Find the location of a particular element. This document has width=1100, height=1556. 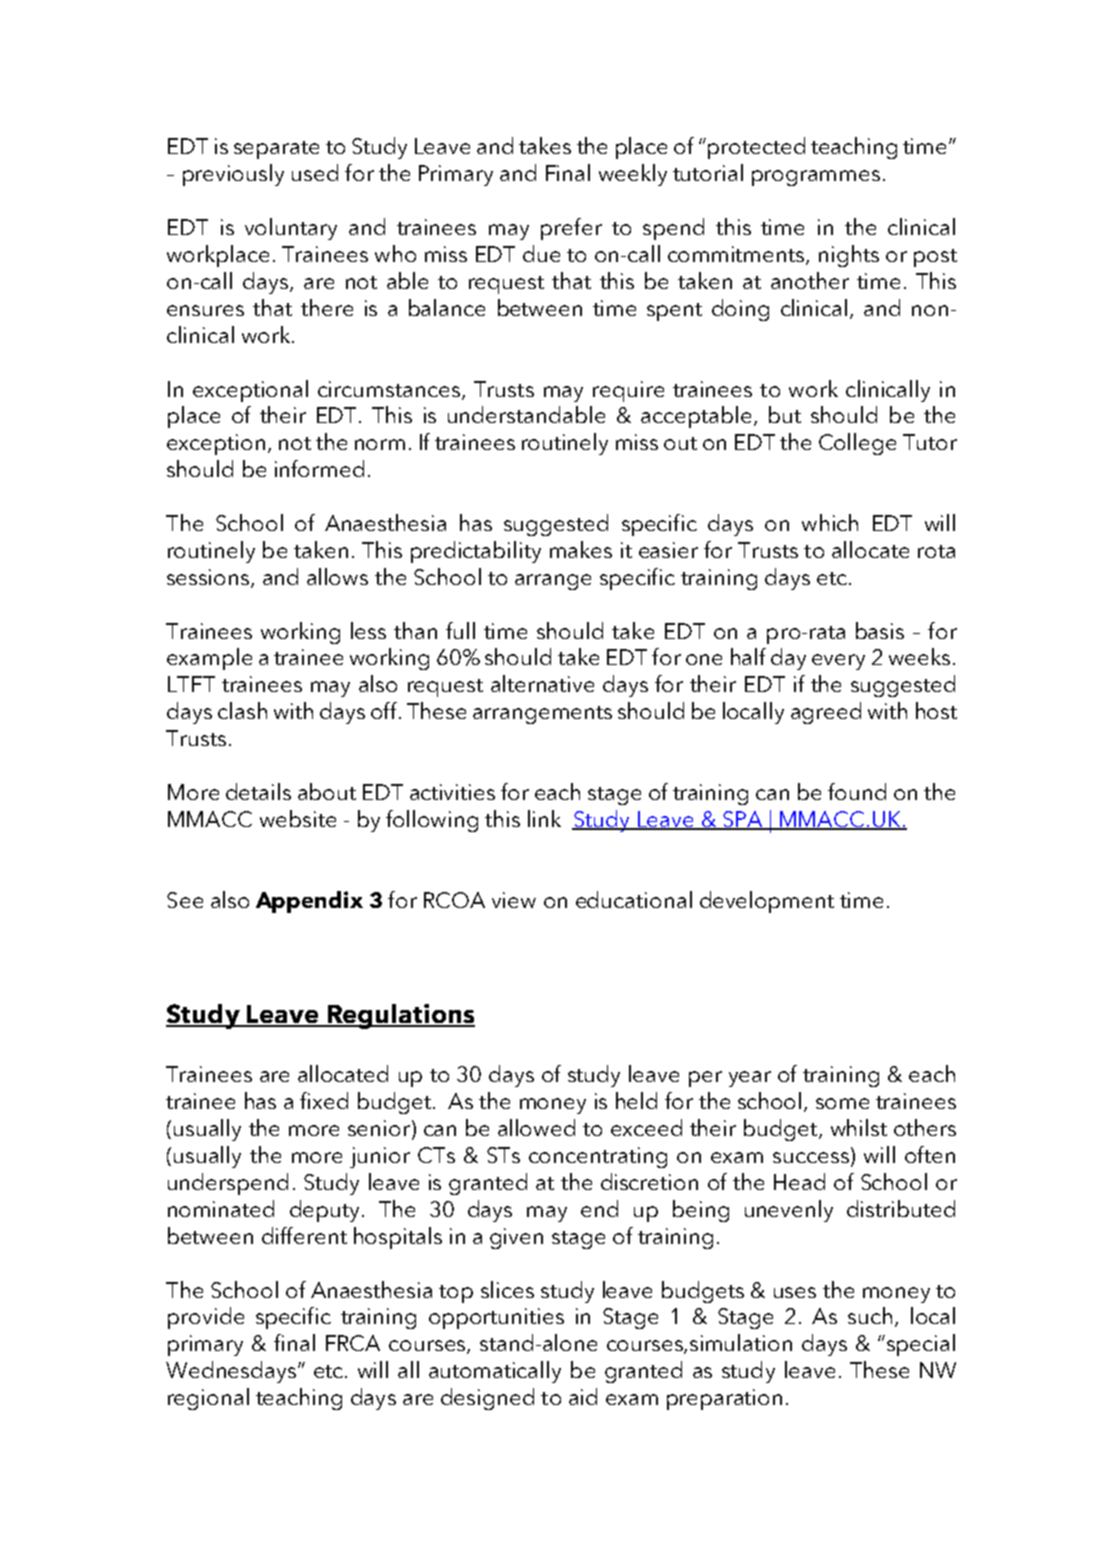

regional is located at coordinates (208, 1399).
